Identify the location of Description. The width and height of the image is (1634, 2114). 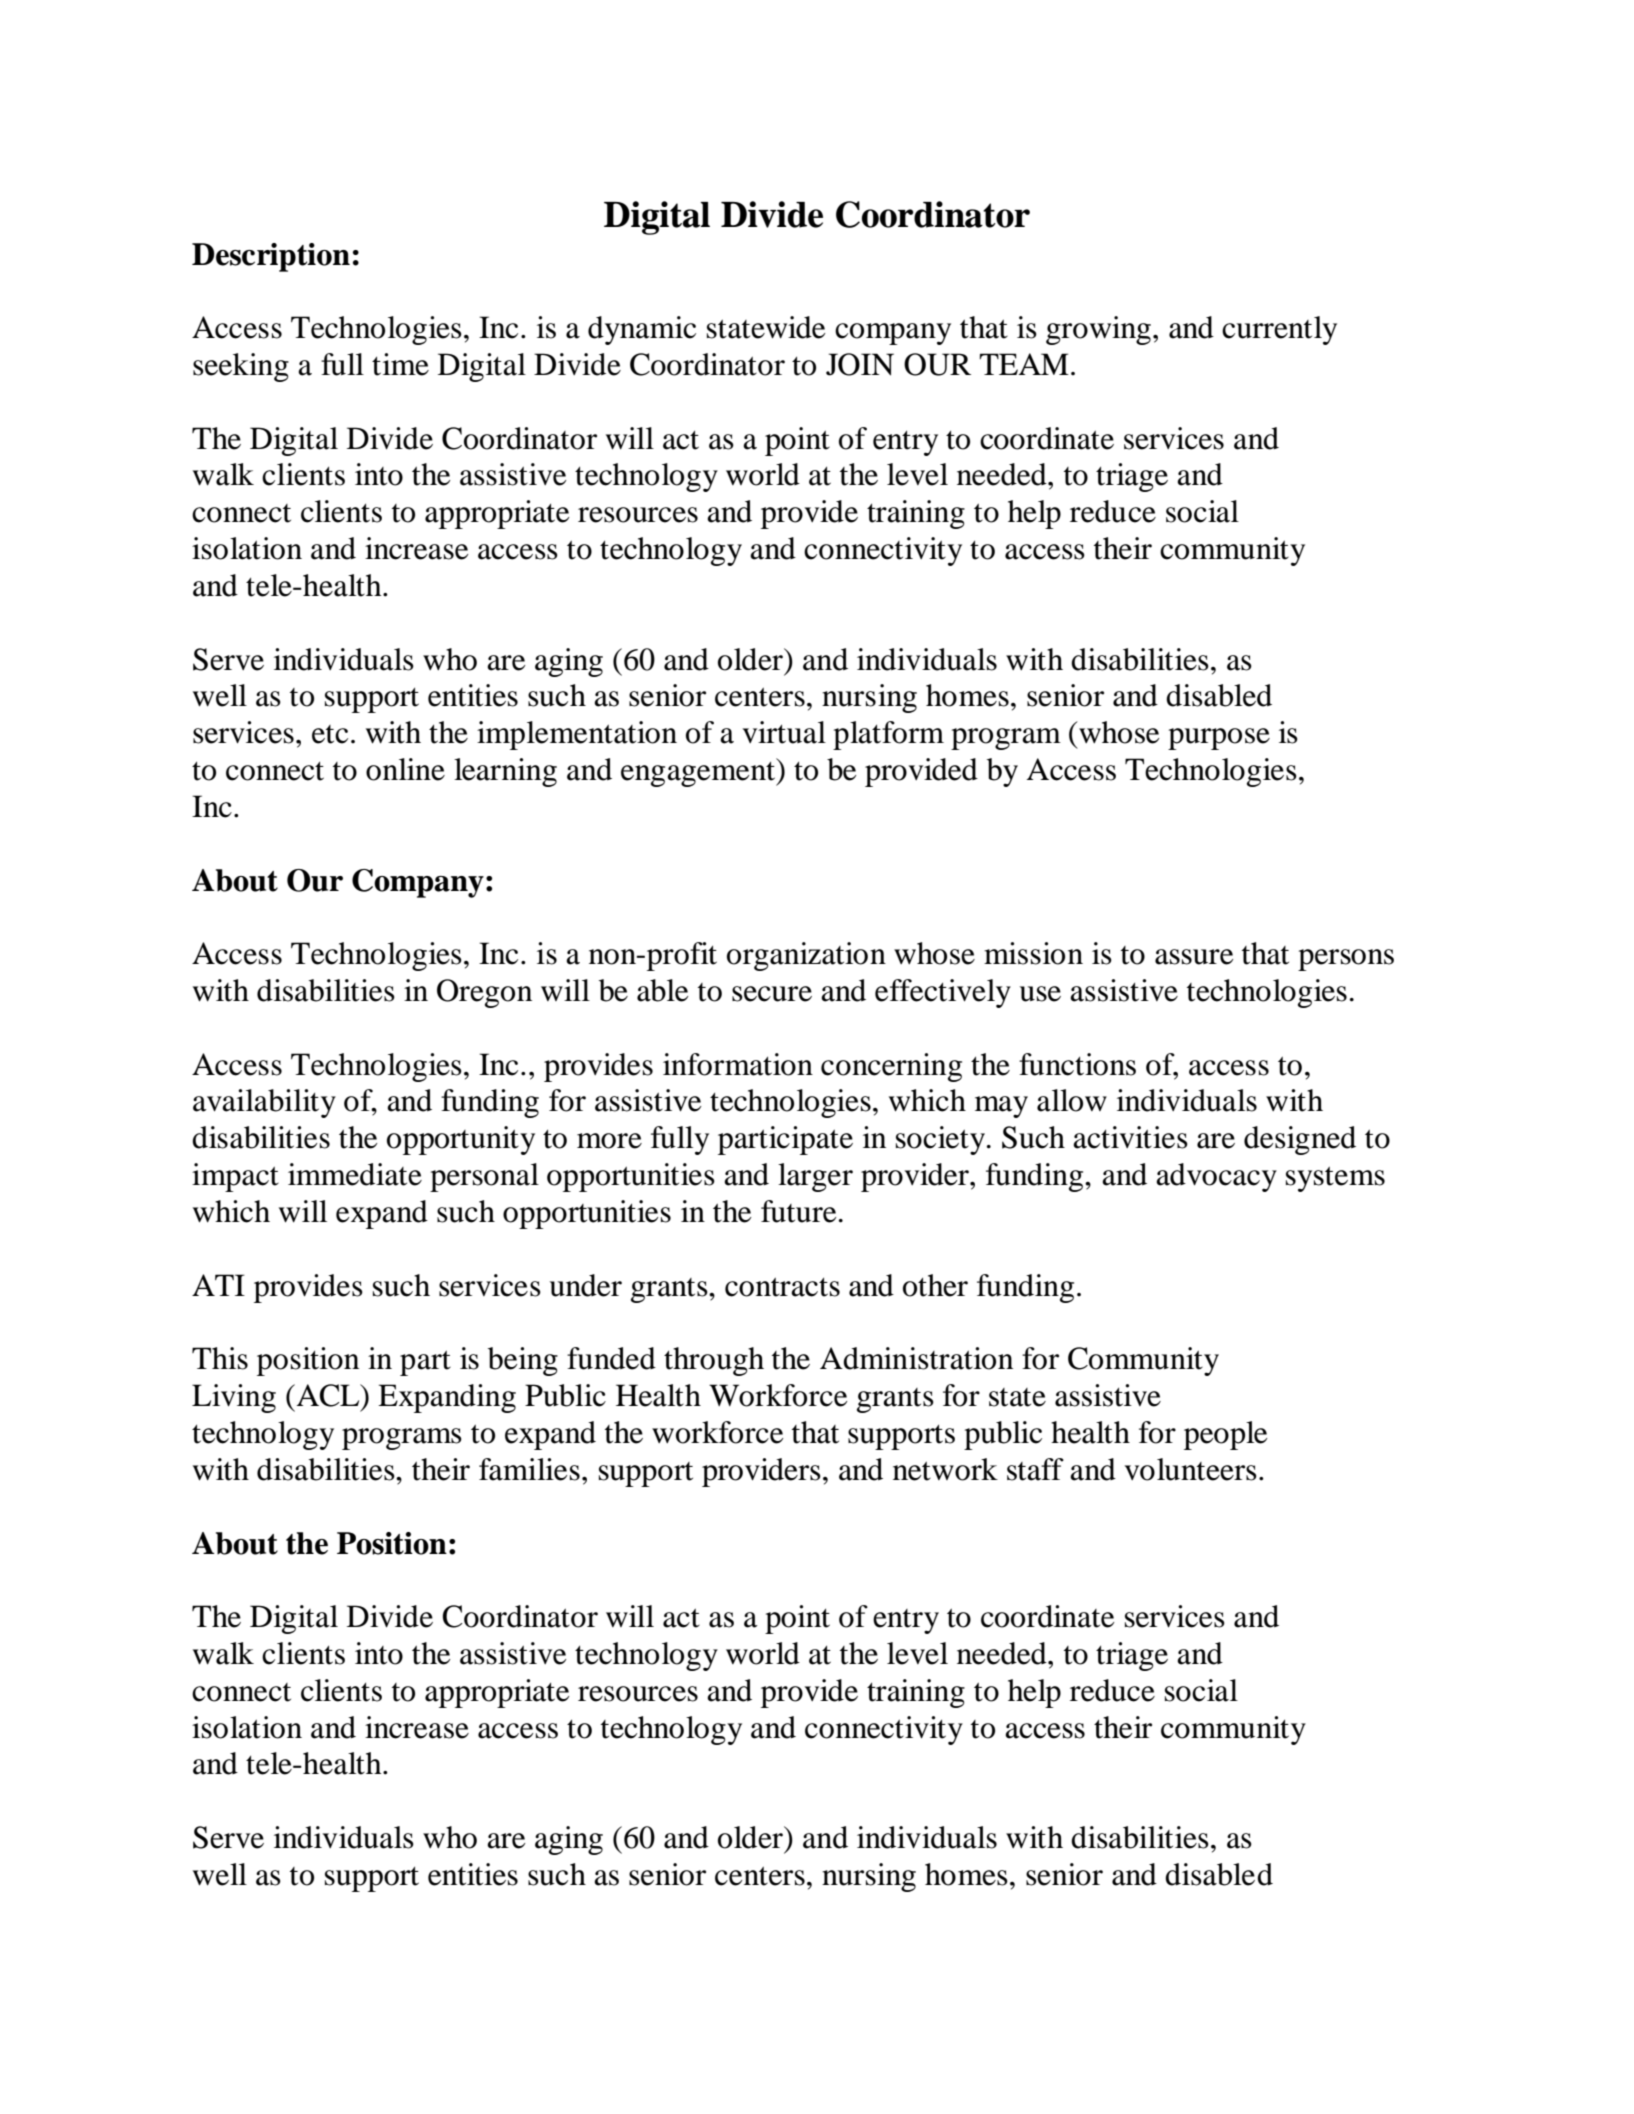
(271, 257).
